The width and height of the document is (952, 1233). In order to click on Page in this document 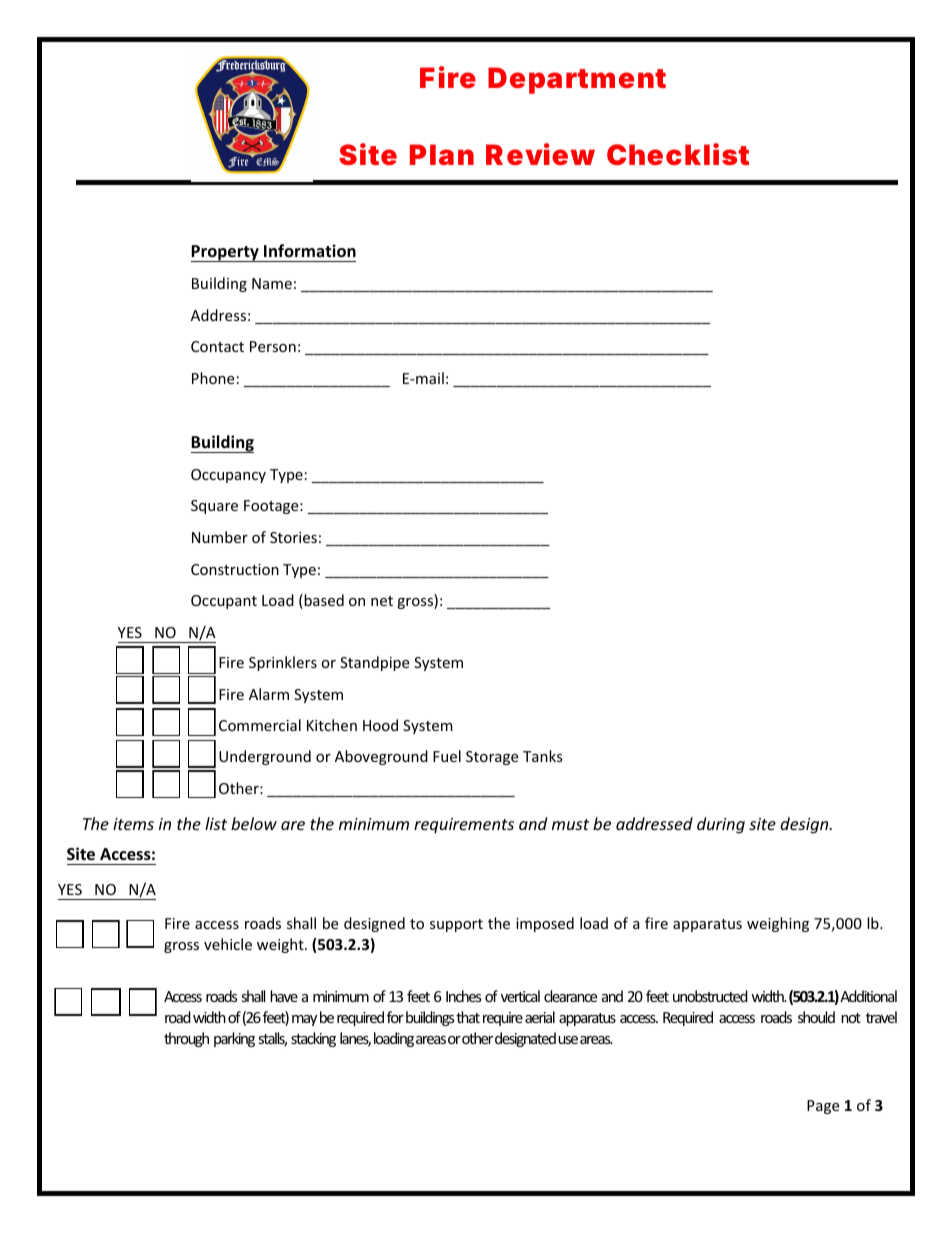, I will do `click(823, 1107)`.
